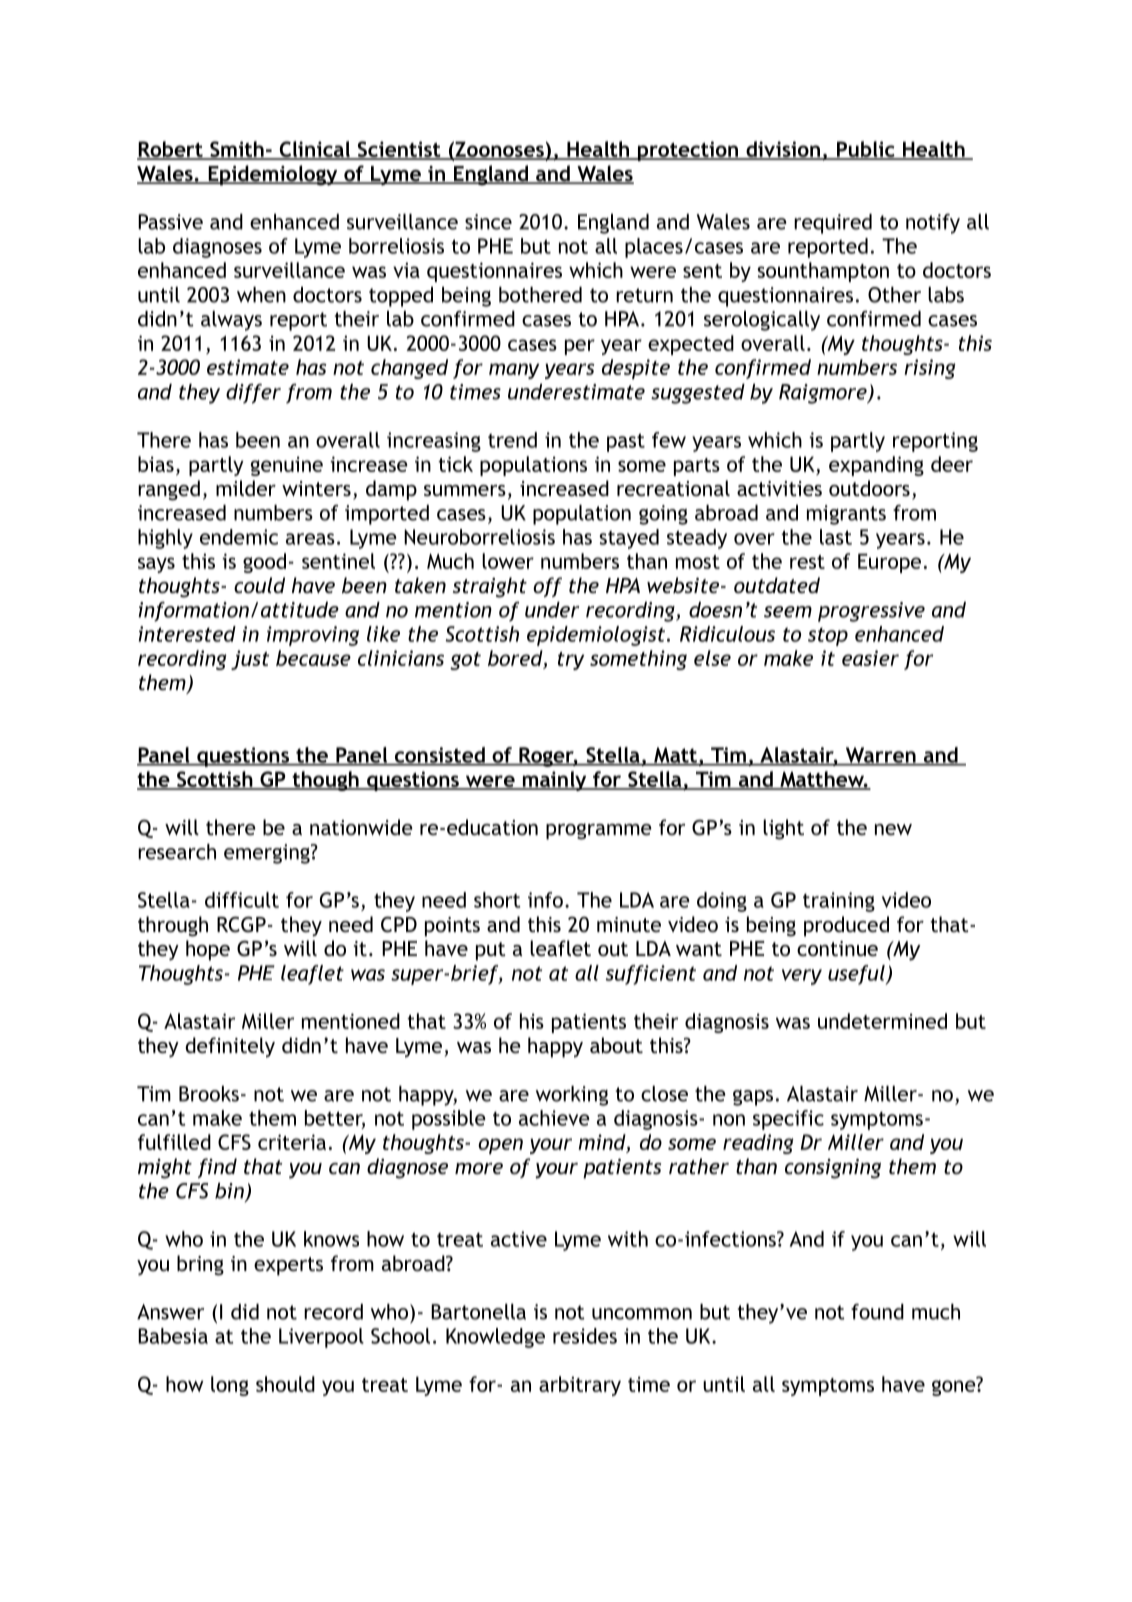 The width and height of the screenshot is (1132, 1602). I want to click on emerging, so click(268, 854).
